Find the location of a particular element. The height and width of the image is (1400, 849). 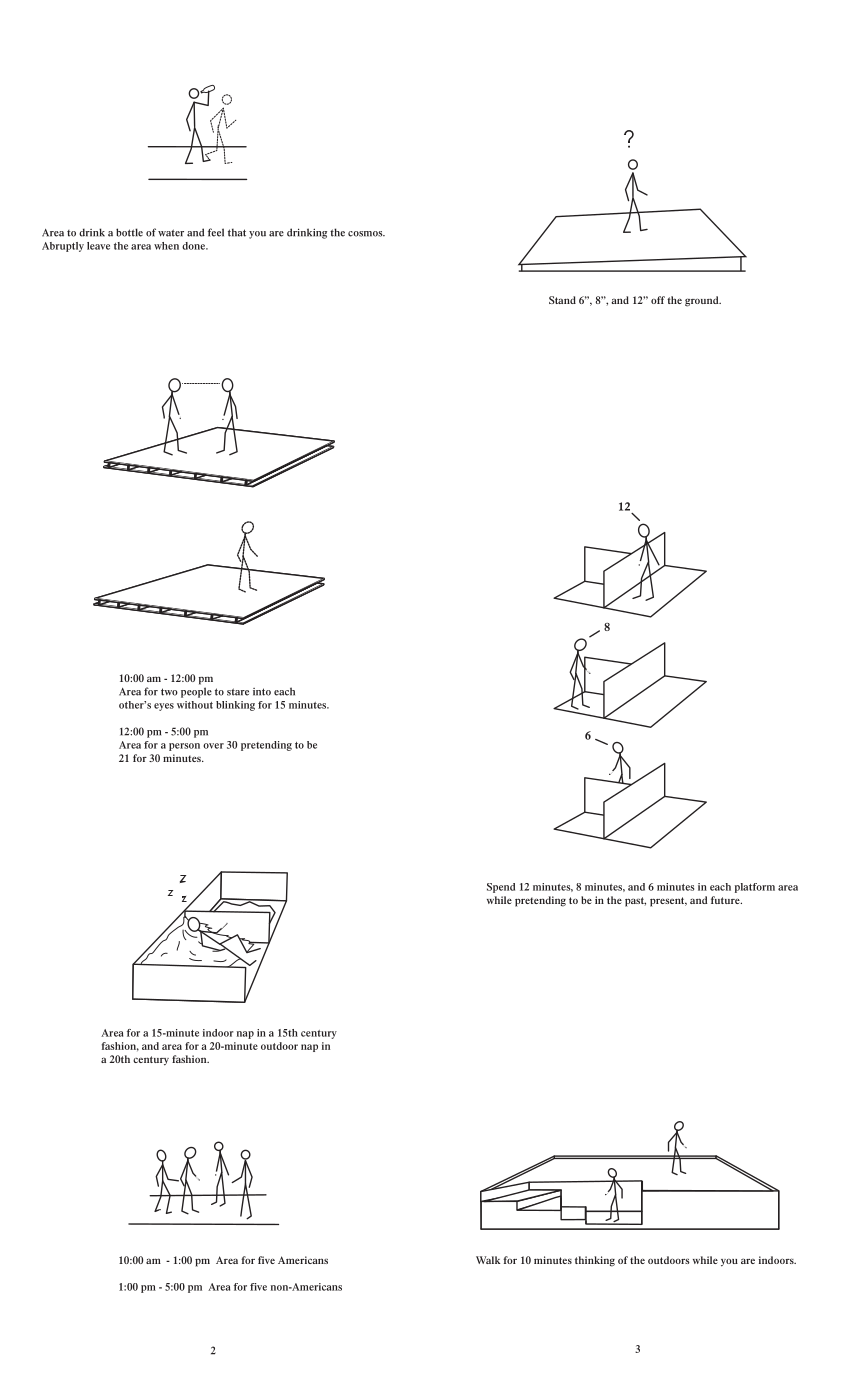

when is located at coordinates (166, 246).
